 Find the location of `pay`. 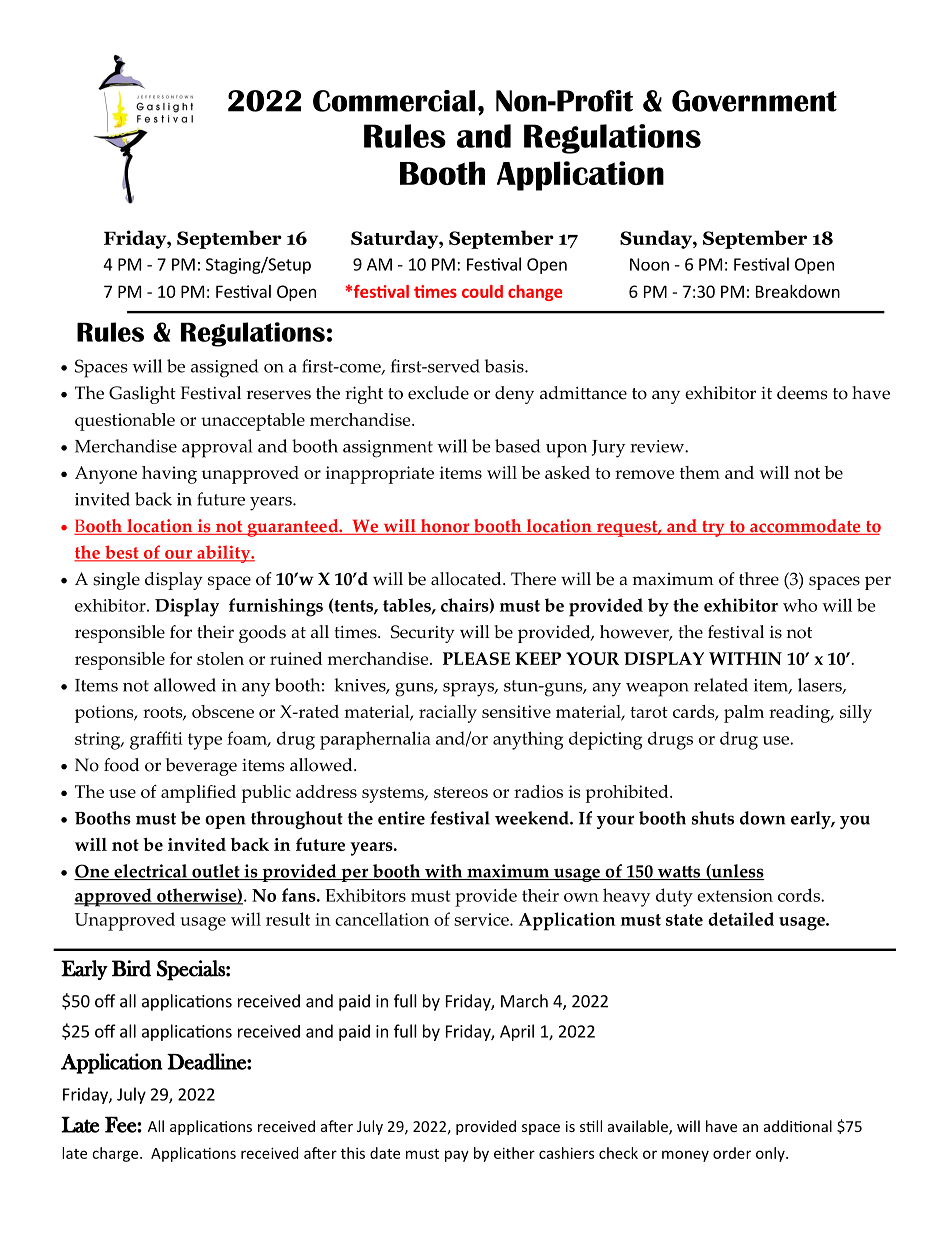

pay is located at coordinates (457, 1156).
